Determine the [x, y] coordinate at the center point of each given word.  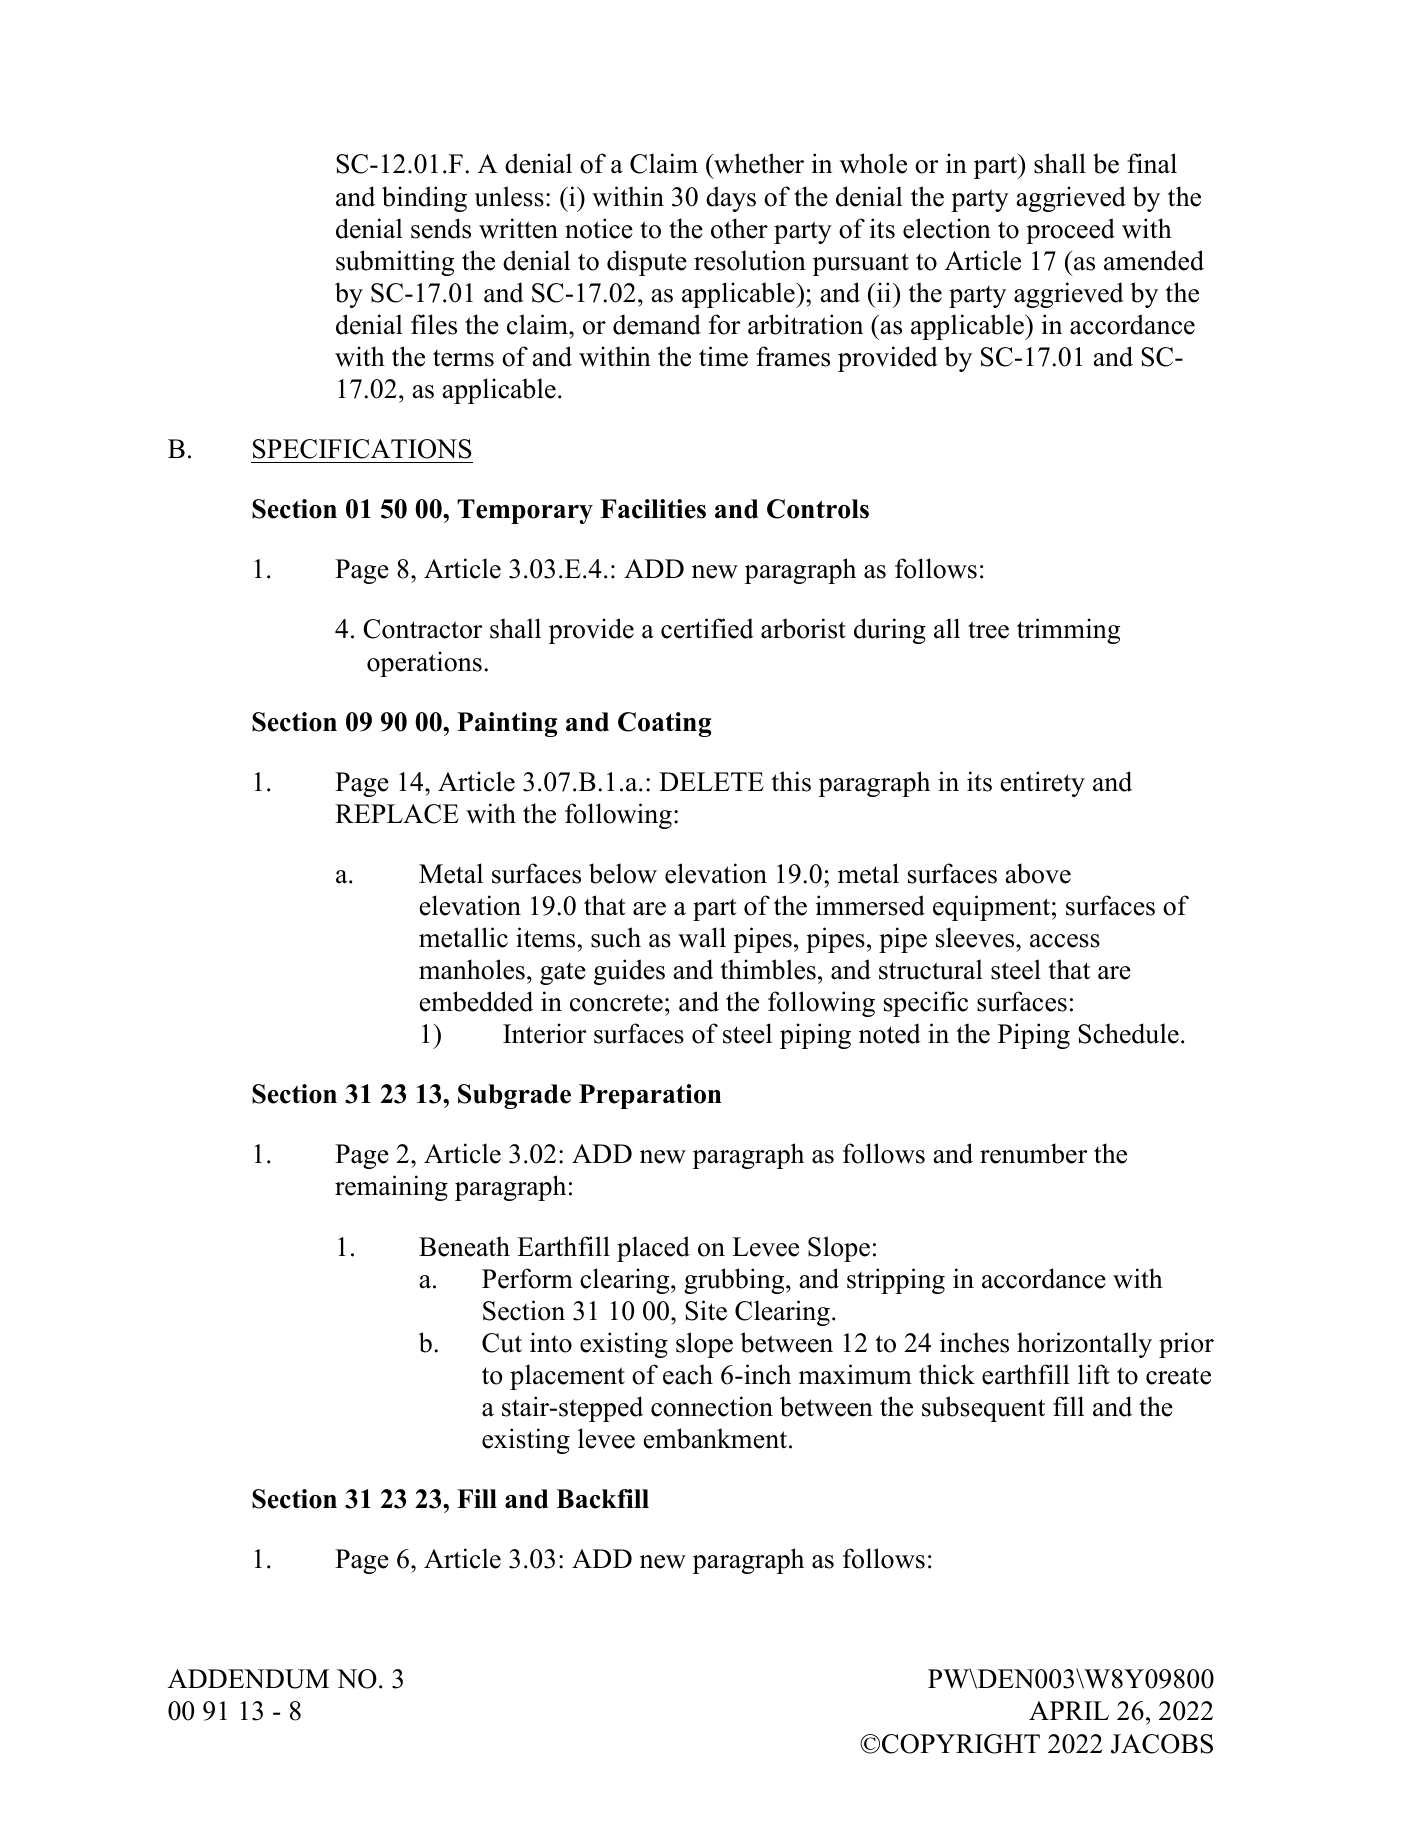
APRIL [1069, 1710]
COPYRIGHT [961, 1744]
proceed [1070, 231]
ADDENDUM [248, 1679]
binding [424, 199]
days [731, 199]
